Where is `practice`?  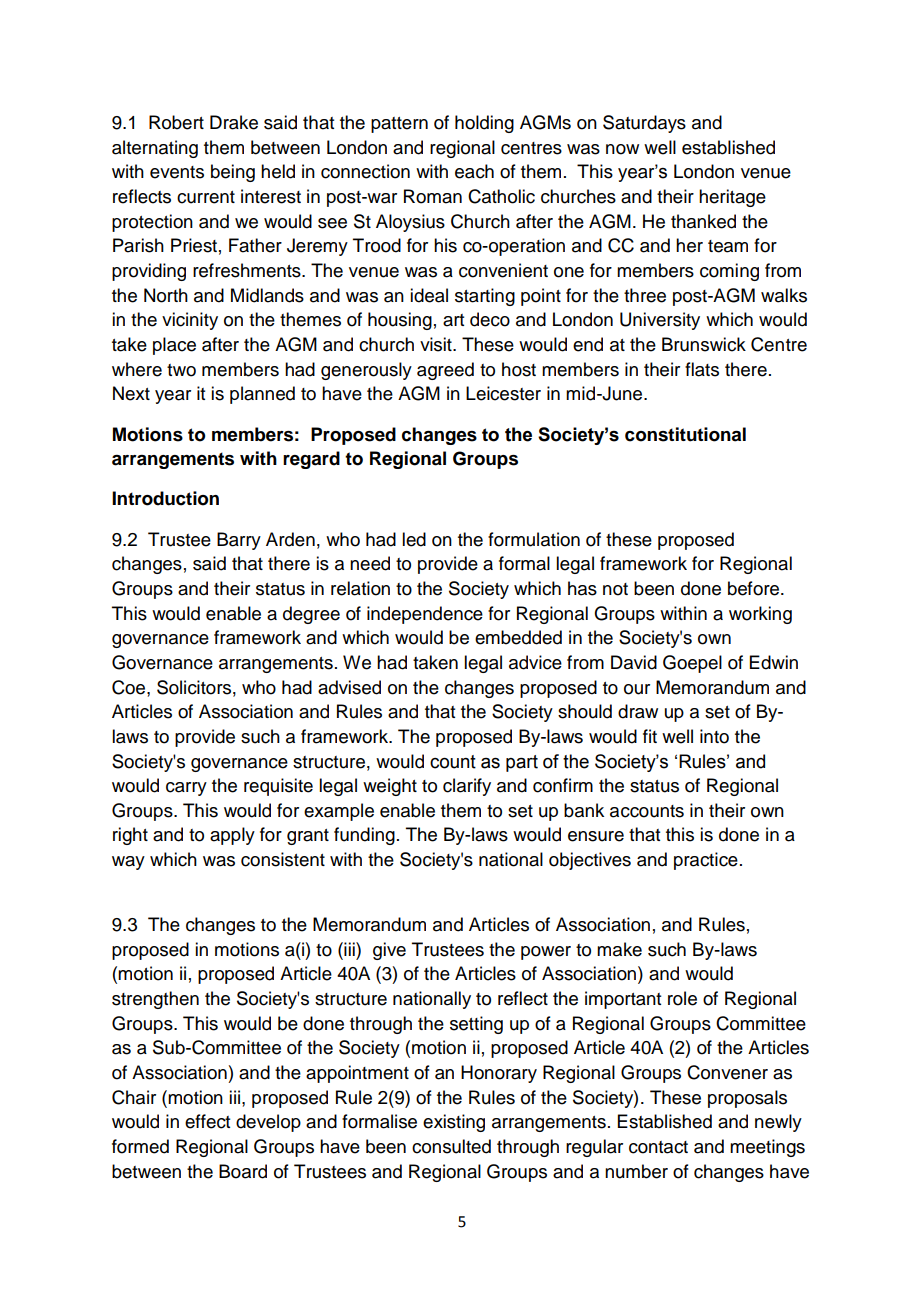
practice is located at coordinates (706, 861).
